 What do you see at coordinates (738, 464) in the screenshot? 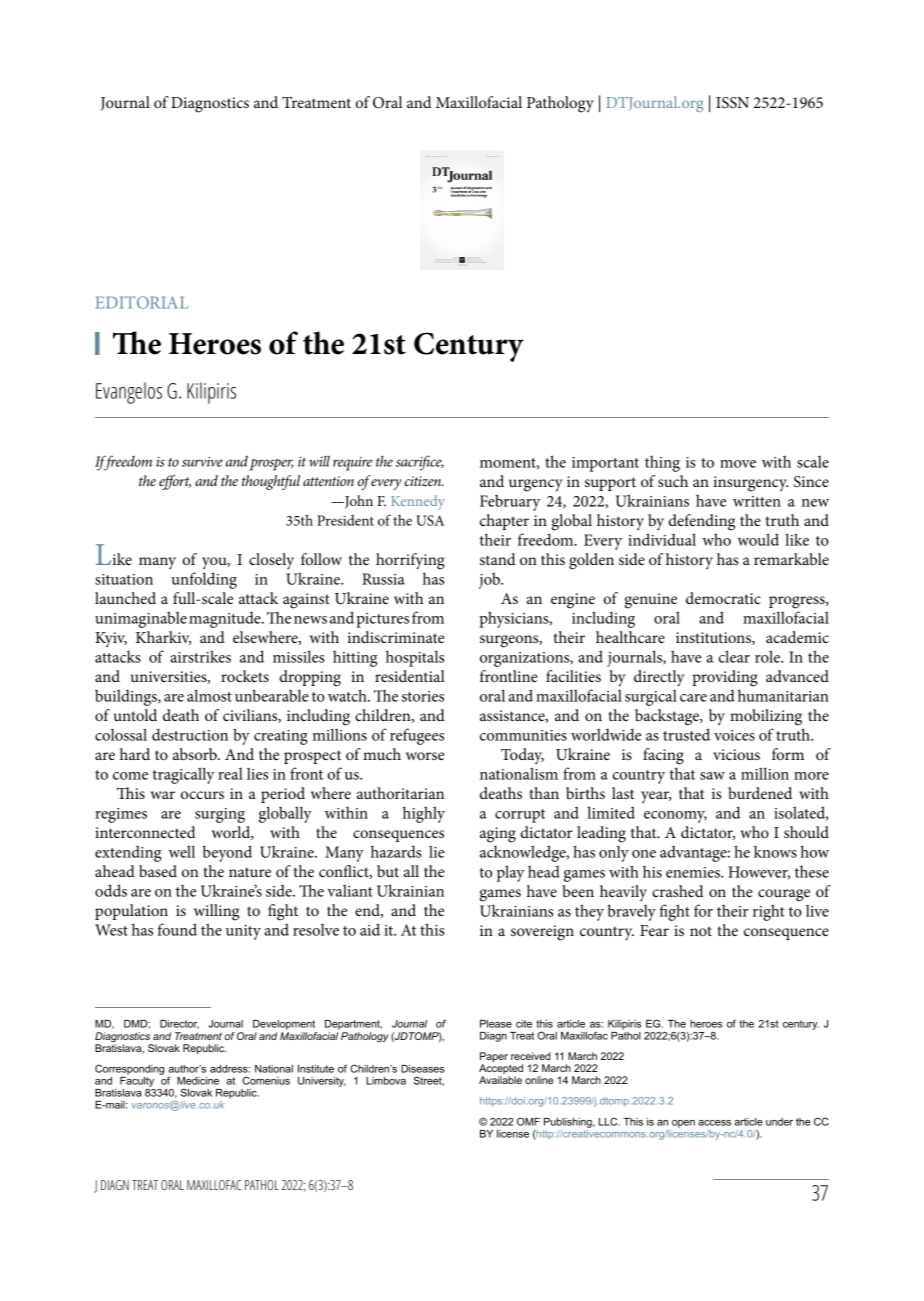
I see `move` at bounding box center [738, 464].
